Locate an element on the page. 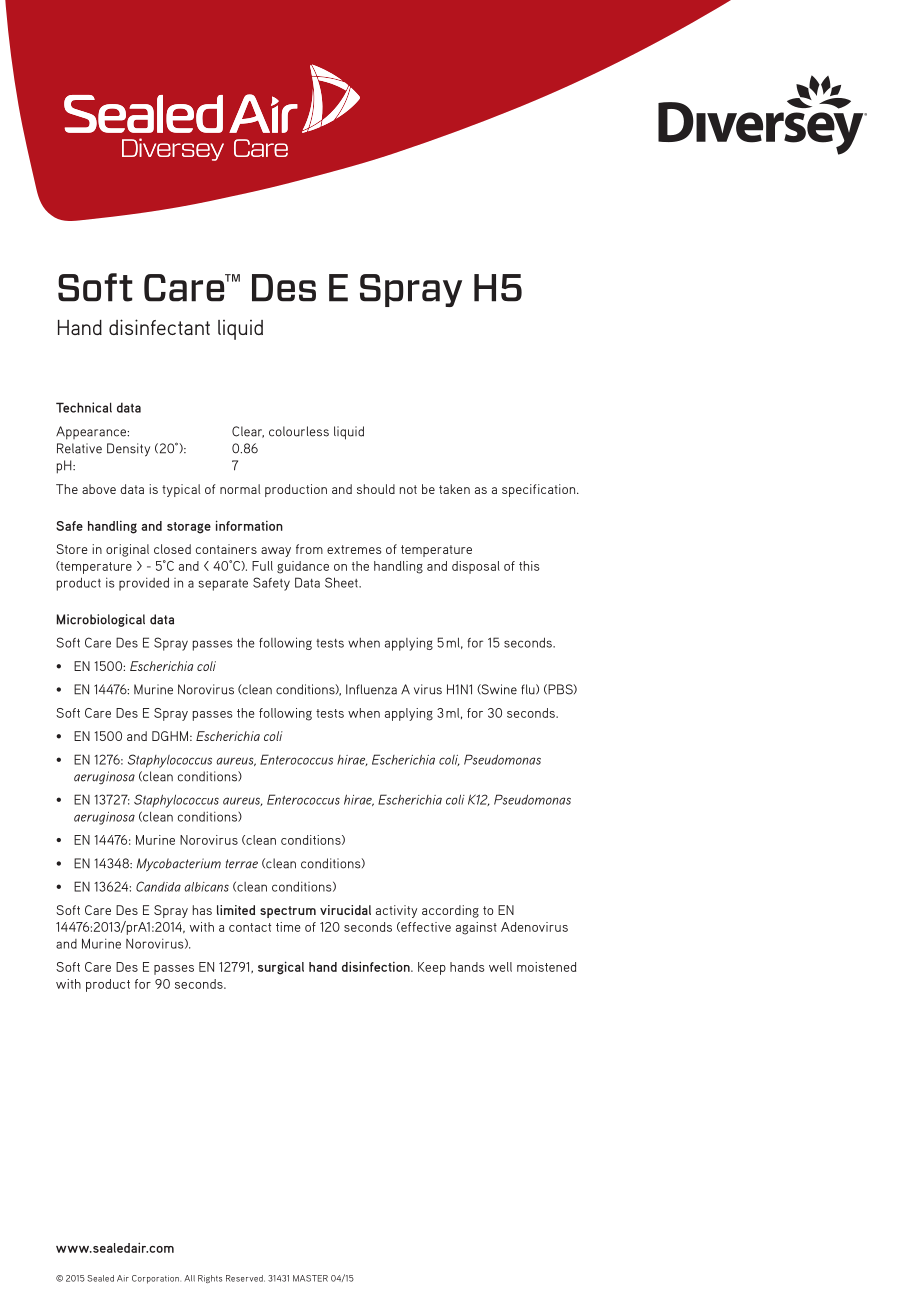 The height and width of the page is (1308, 924). according is located at coordinates (450, 911).
